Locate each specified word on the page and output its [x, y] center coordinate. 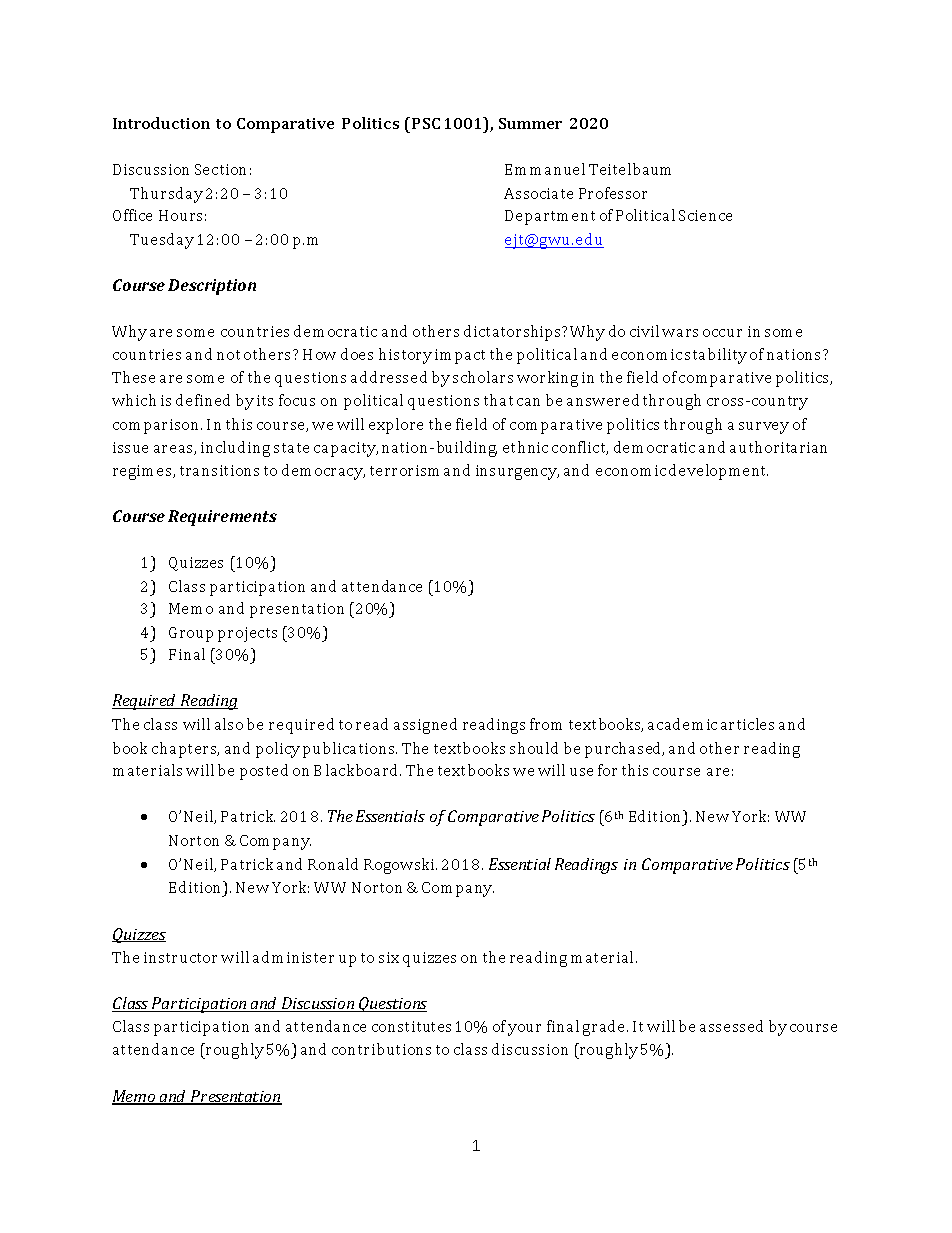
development [718, 472]
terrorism [404, 470]
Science [705, 215]
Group [191, 634]
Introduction [161, 123]
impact [460, 356]
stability [716, 356]
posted [264, 772]
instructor [180, 957]
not [228, 355]
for [607, 770]
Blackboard [357, 770]
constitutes [411, 1026]
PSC [426, 123]
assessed [731, 1026]
